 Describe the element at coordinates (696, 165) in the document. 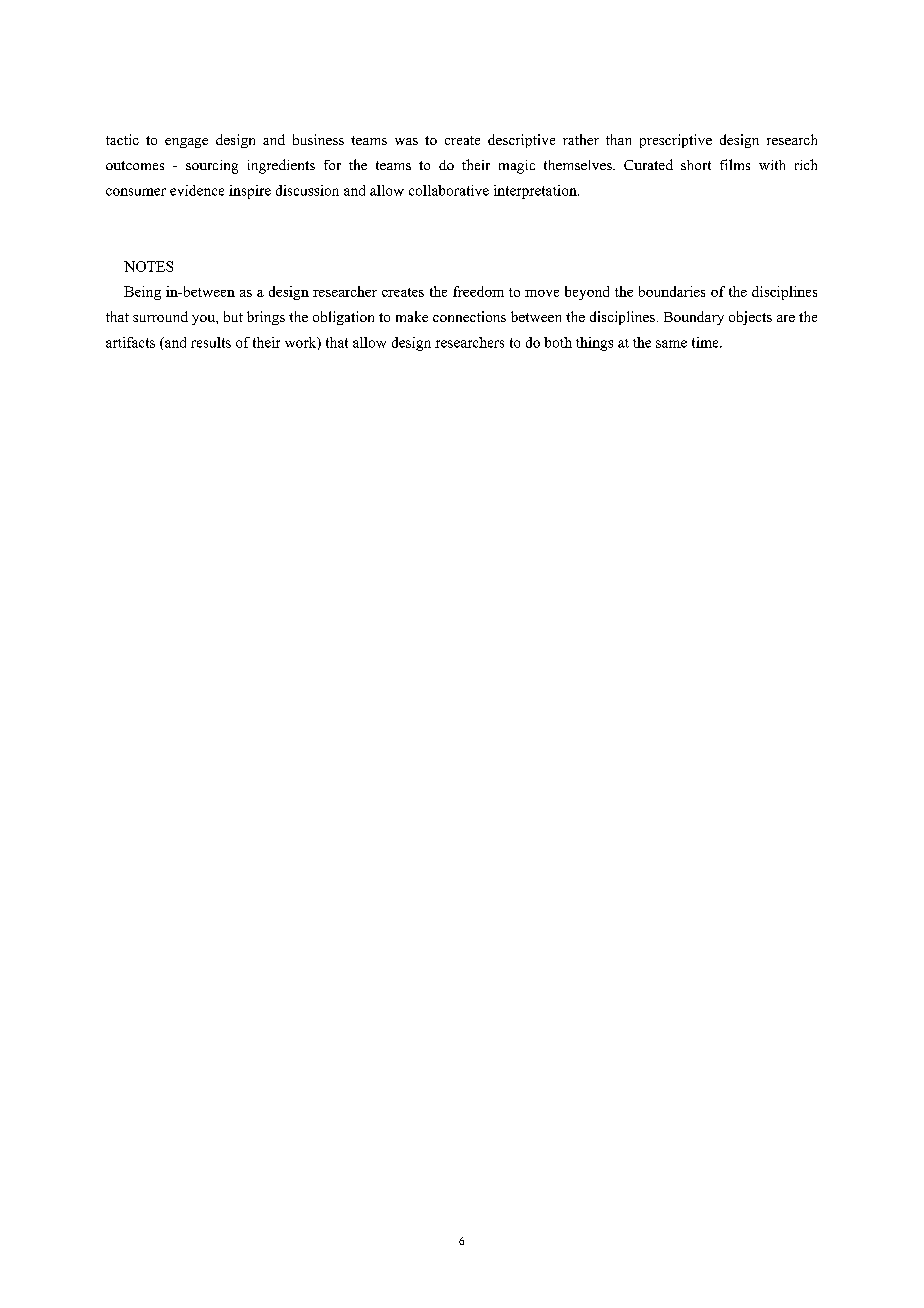

I see `short` at that location.
